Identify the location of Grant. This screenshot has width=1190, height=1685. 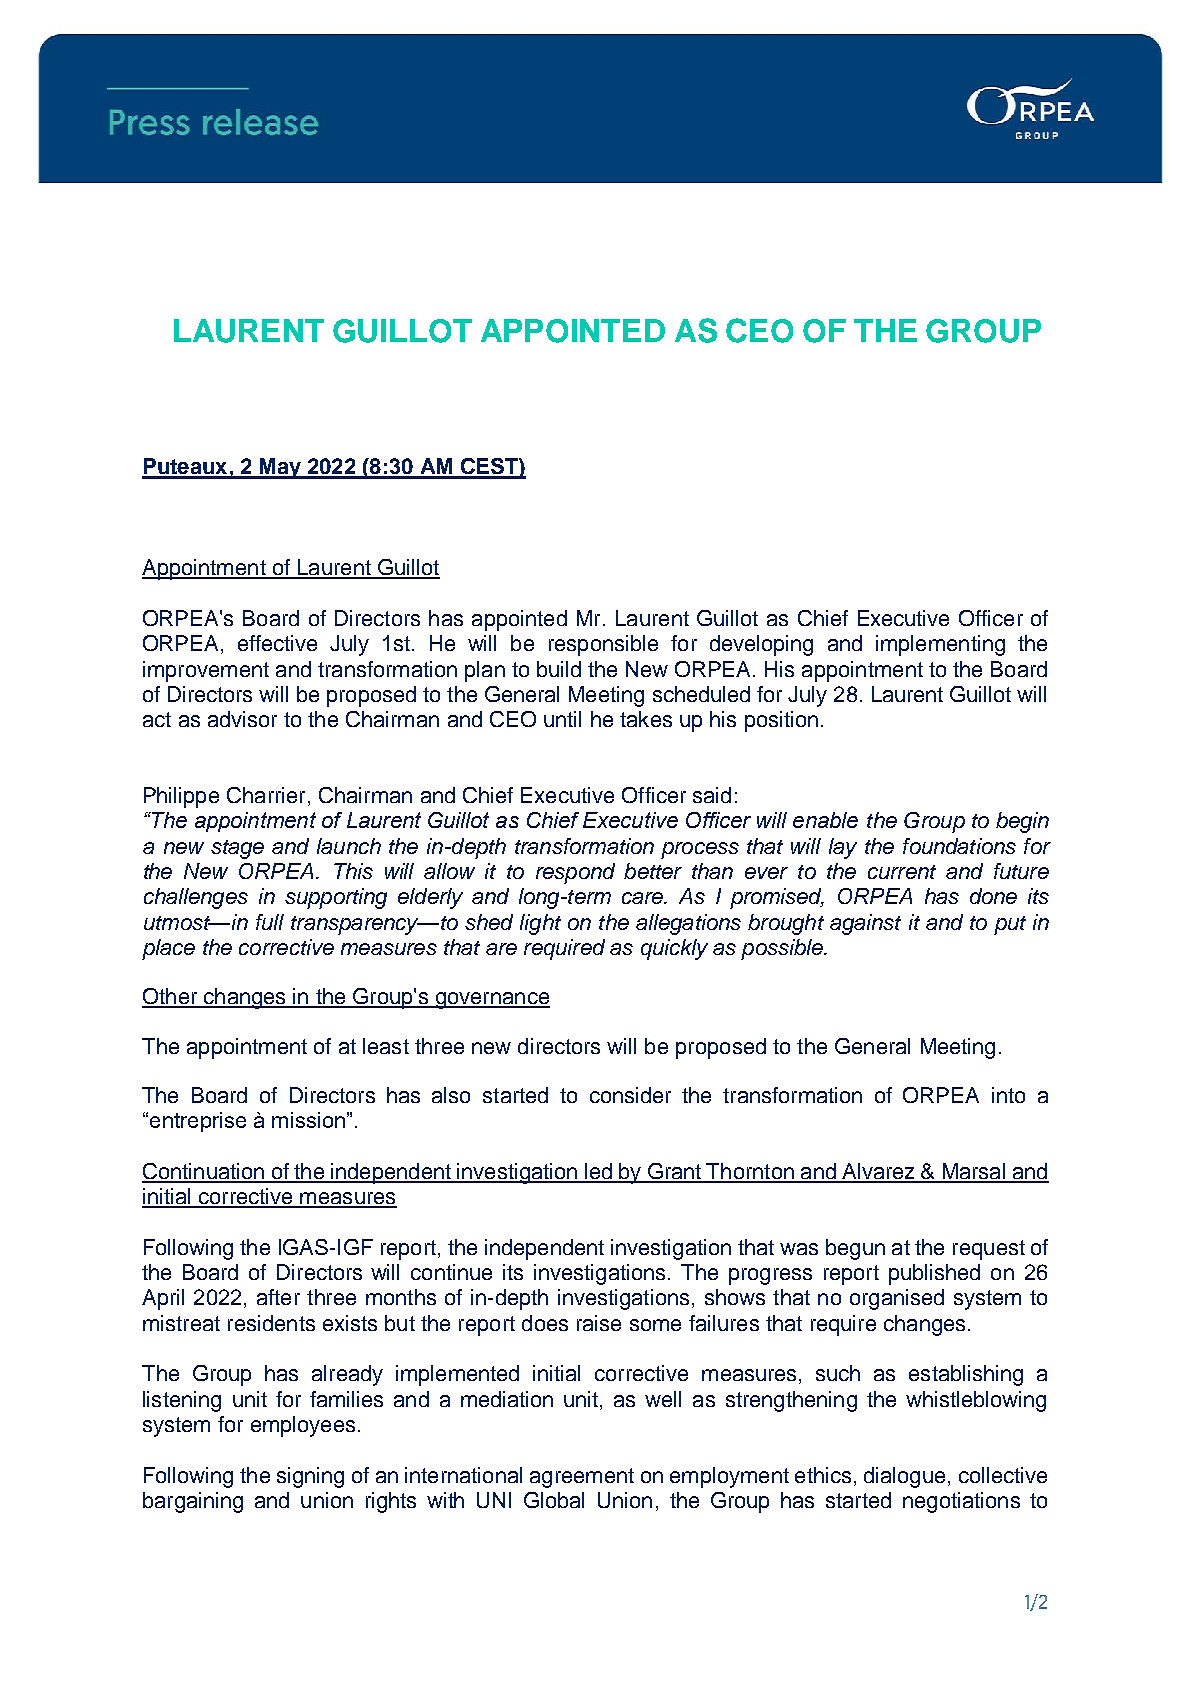
(674, 1172).
